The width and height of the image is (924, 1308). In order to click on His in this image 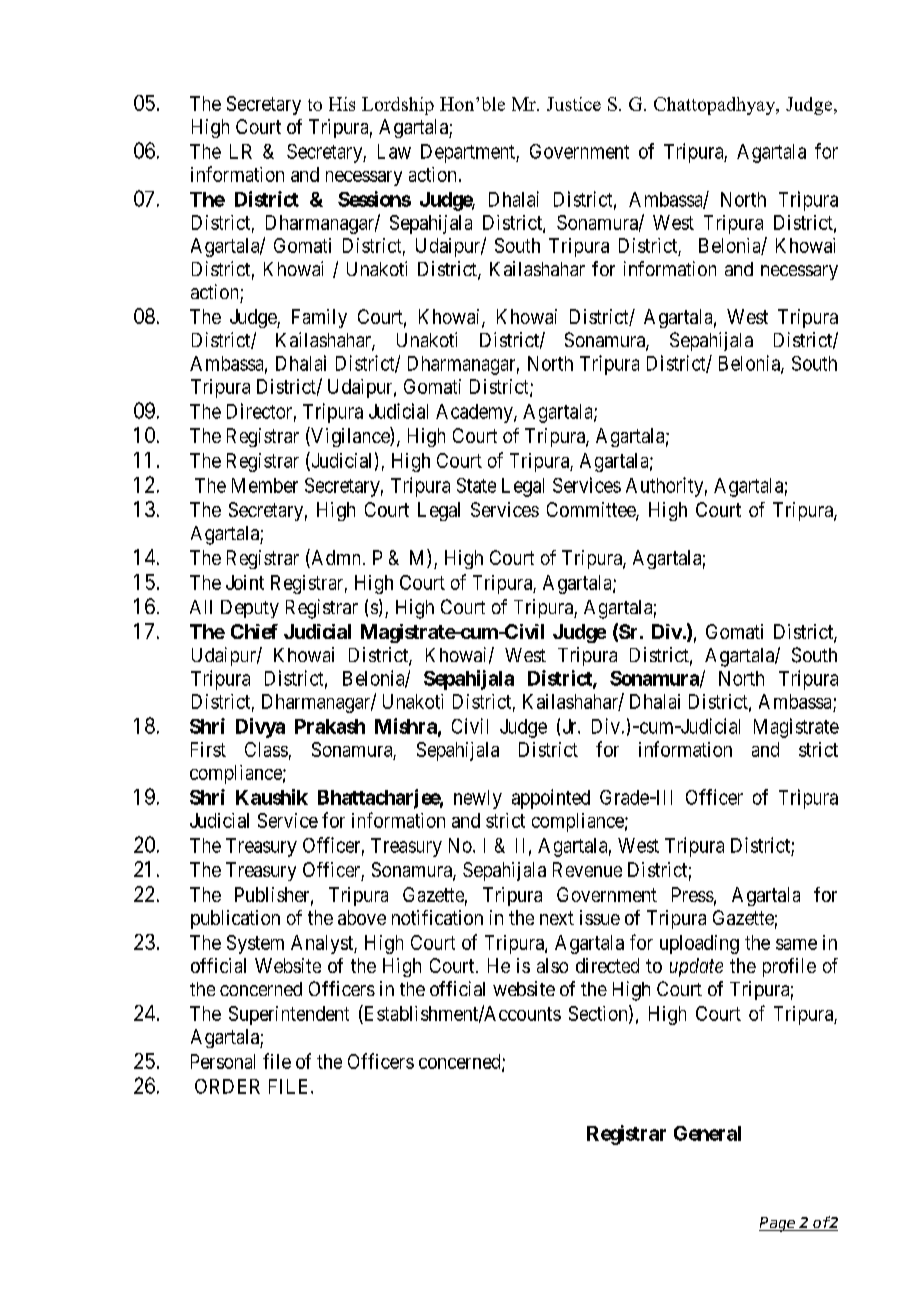, I will do `click(342, 104)`.
